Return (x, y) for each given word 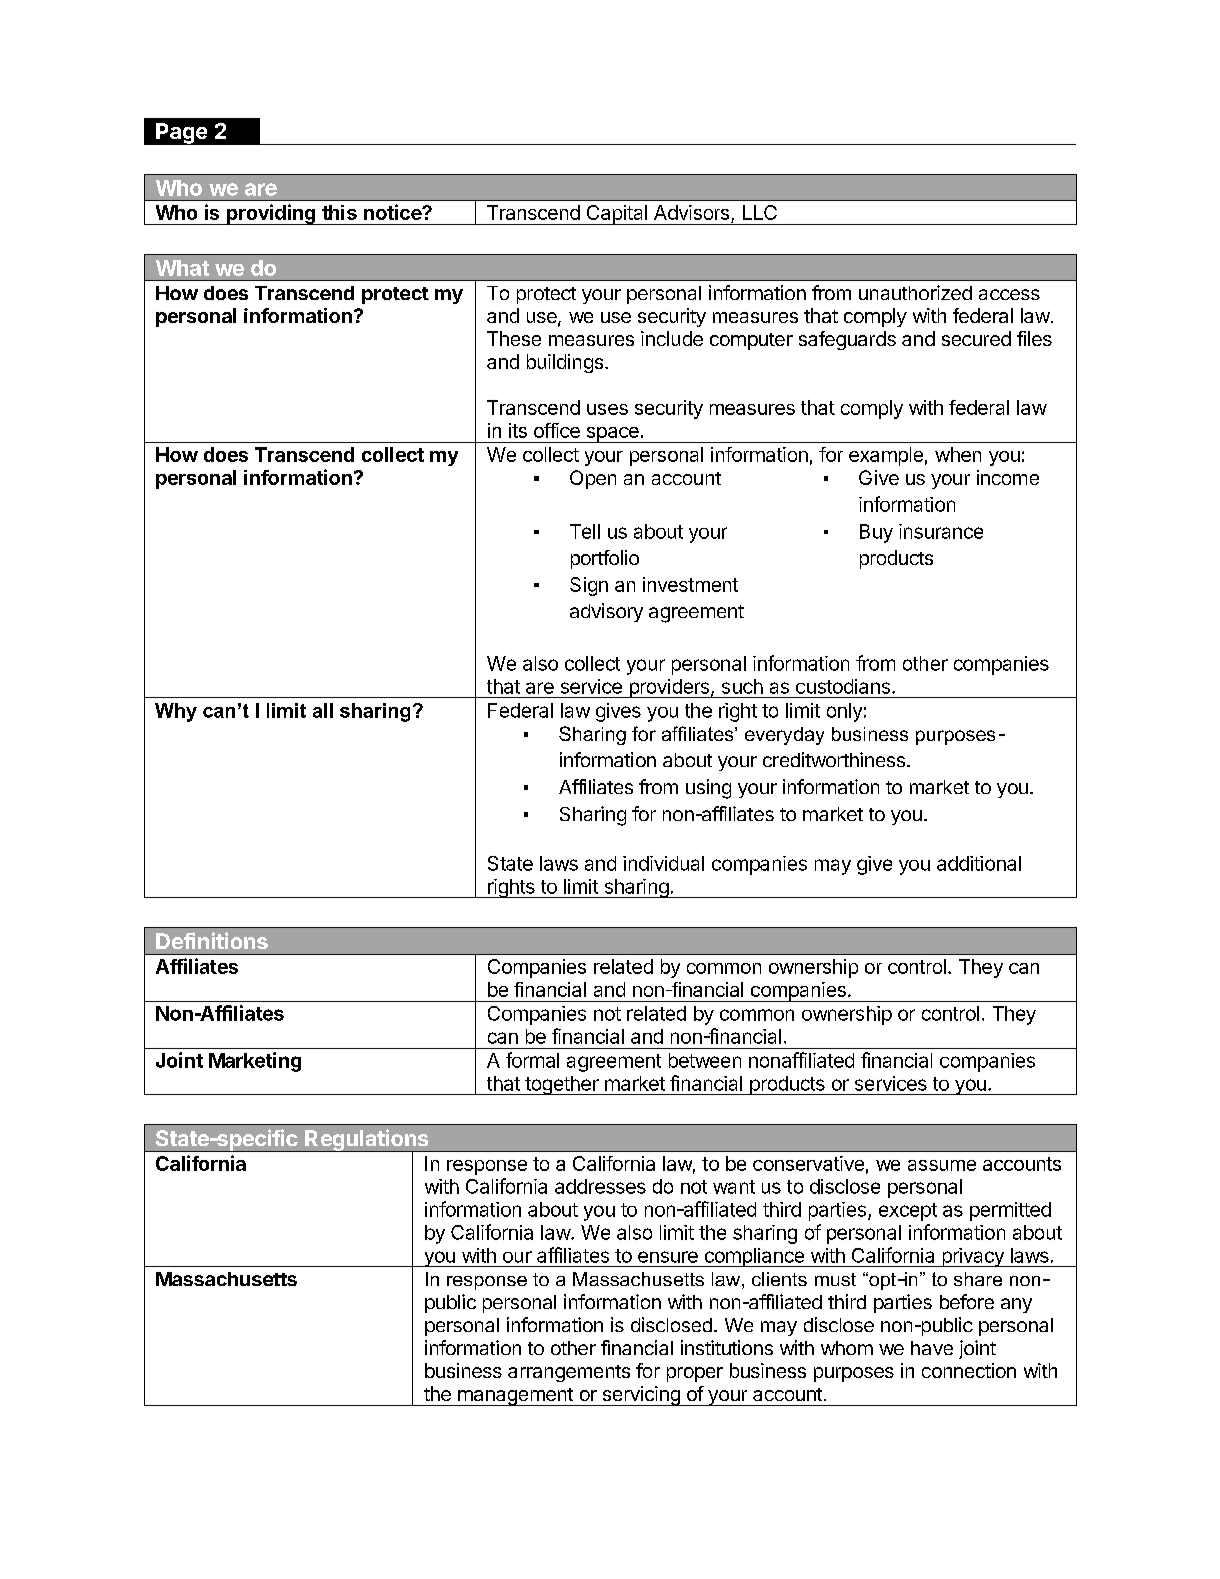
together (562, 1085)
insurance (941, 531)
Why (176, 712)
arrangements (569, 1373)
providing (271, 214)
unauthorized (915, 292)
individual (663, 863)
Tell (585, 531)
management (515, 1397)
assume (942, 1165)
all (323, 710)
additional (979, 863)
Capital (616, 215)
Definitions (212, 940)
